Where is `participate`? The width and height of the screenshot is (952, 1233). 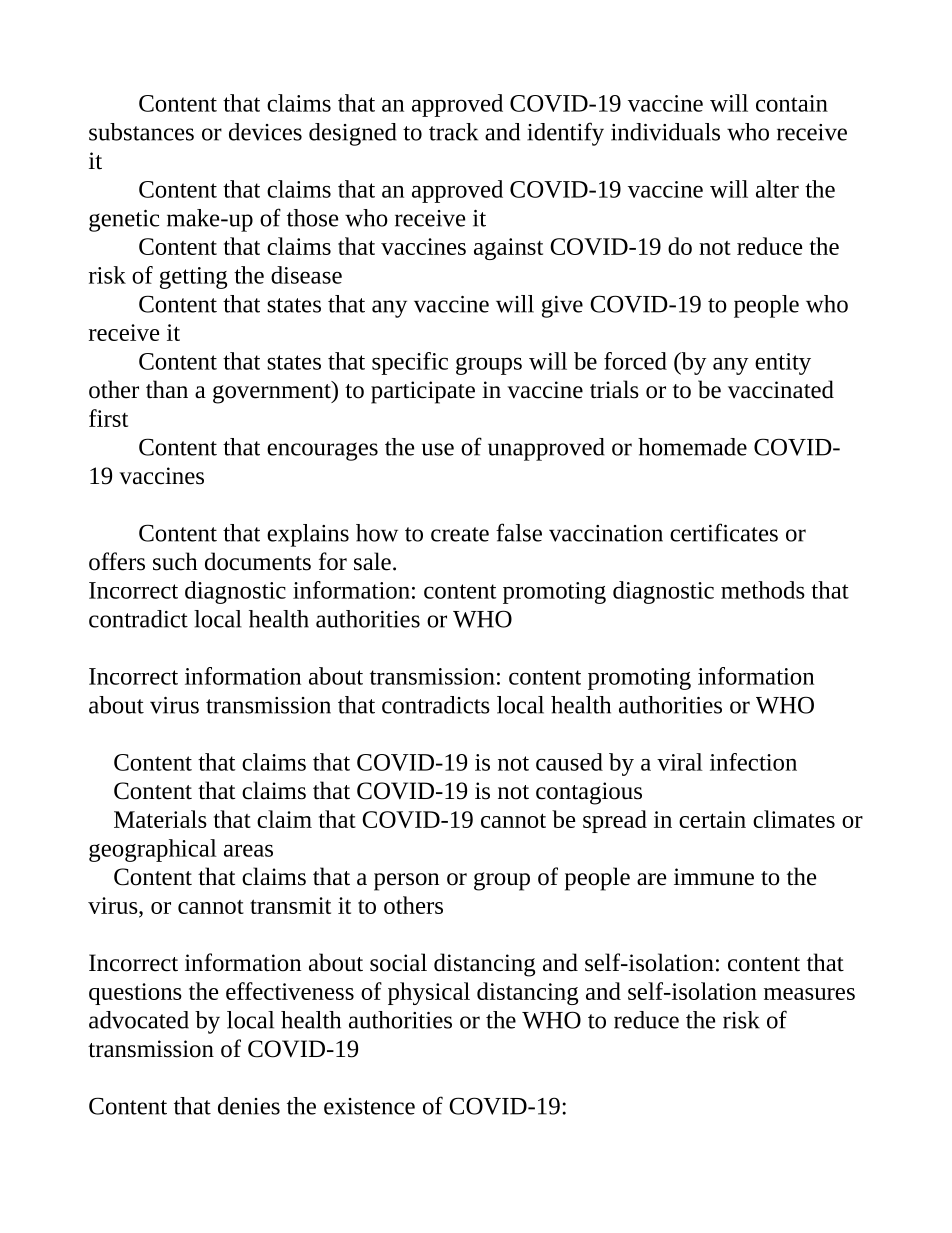 participate is located at coordinates (423, 392).
